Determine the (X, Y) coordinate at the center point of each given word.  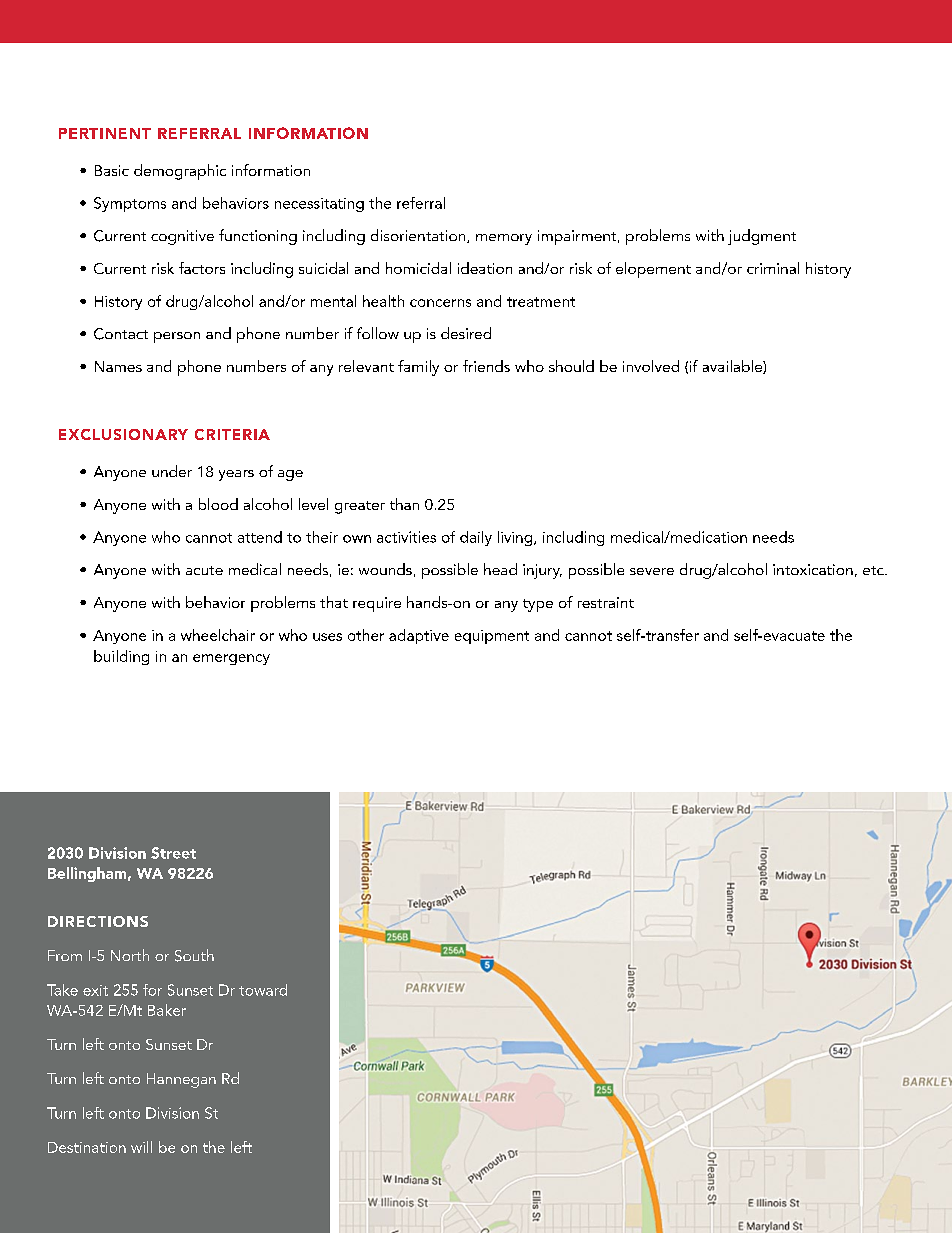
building (121, 657)
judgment (762, 237)
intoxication (813, 569)
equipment (492, 637)
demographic (180, 172)
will (141, 1147)
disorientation (419, 236)
